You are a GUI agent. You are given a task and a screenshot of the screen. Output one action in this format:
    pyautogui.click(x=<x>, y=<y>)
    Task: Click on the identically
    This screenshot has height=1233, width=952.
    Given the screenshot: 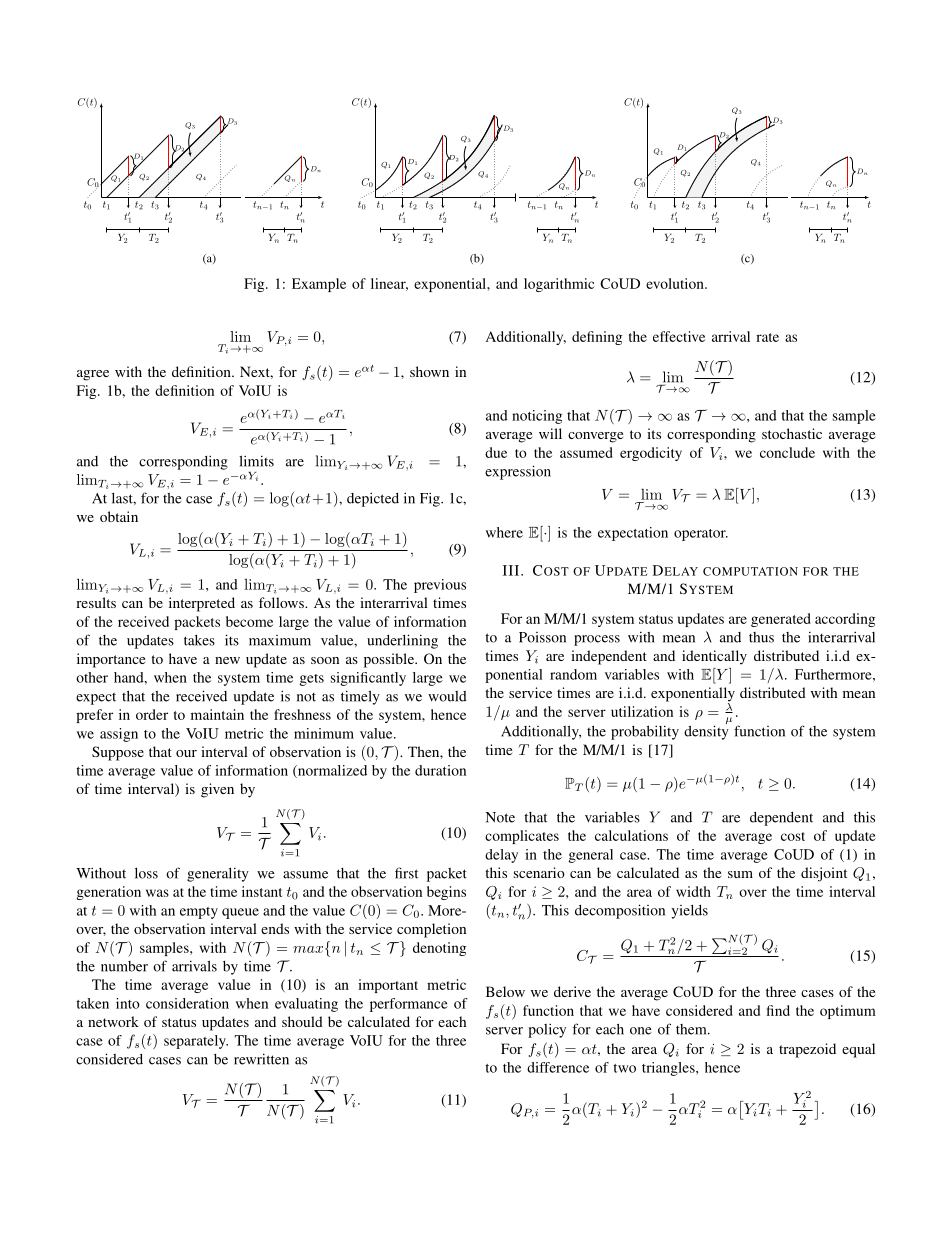 What is the action you would take?
    pyautogui.click(x=714, y=657)
